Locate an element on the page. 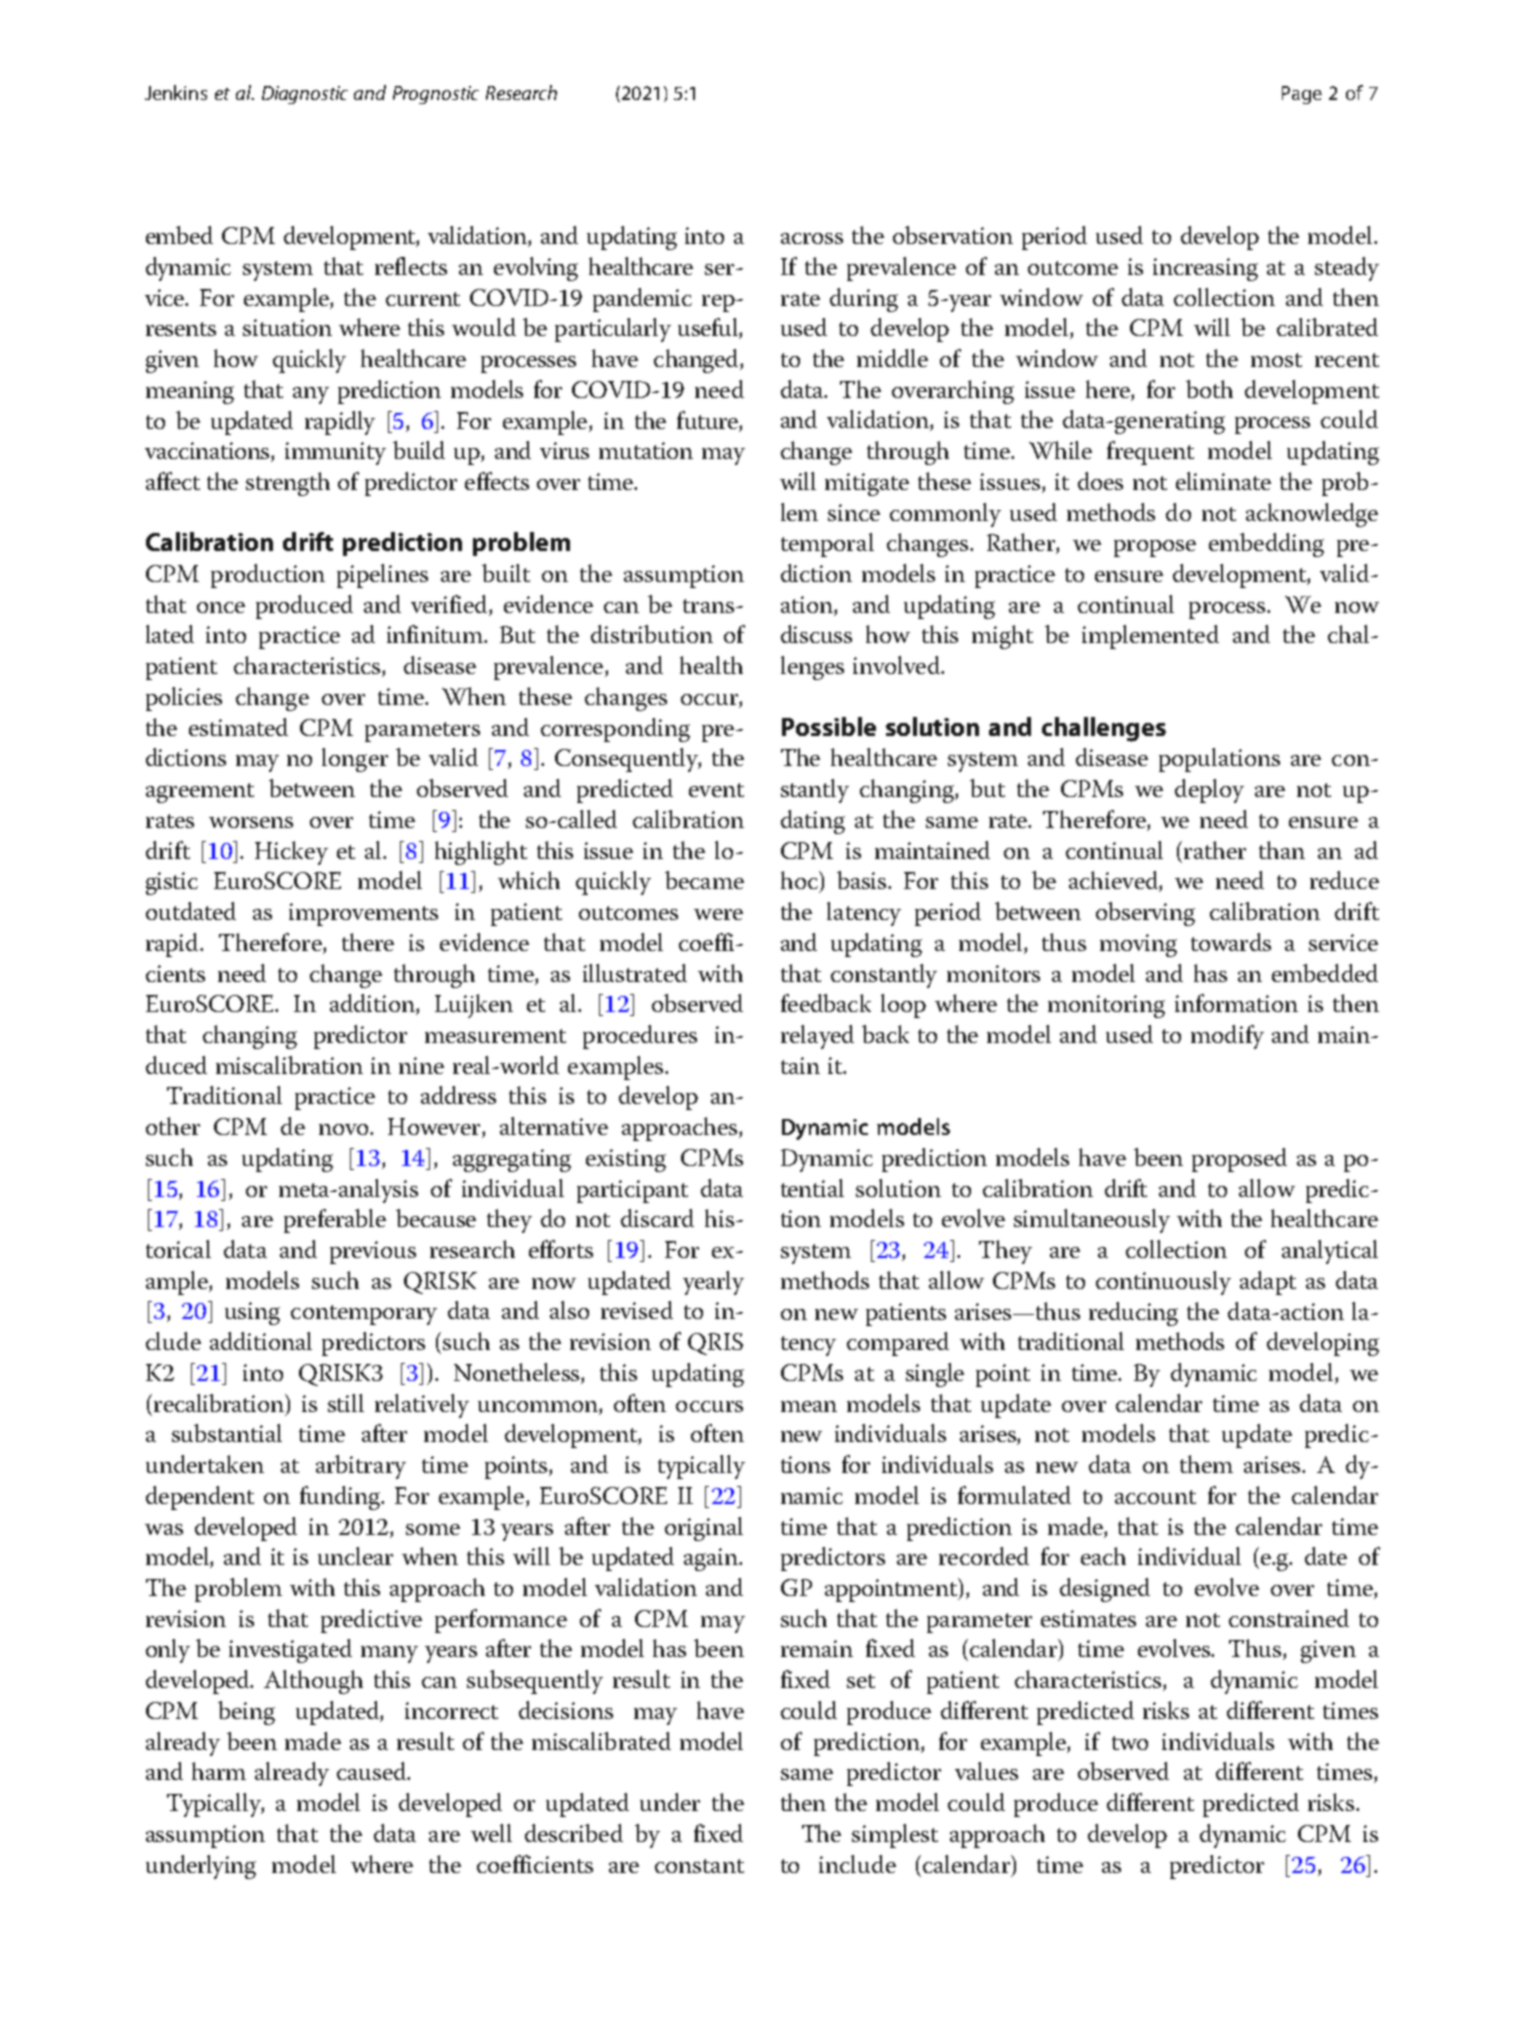 The image size is (1524, 2025). towards is located at coordinates (1231, 942).
